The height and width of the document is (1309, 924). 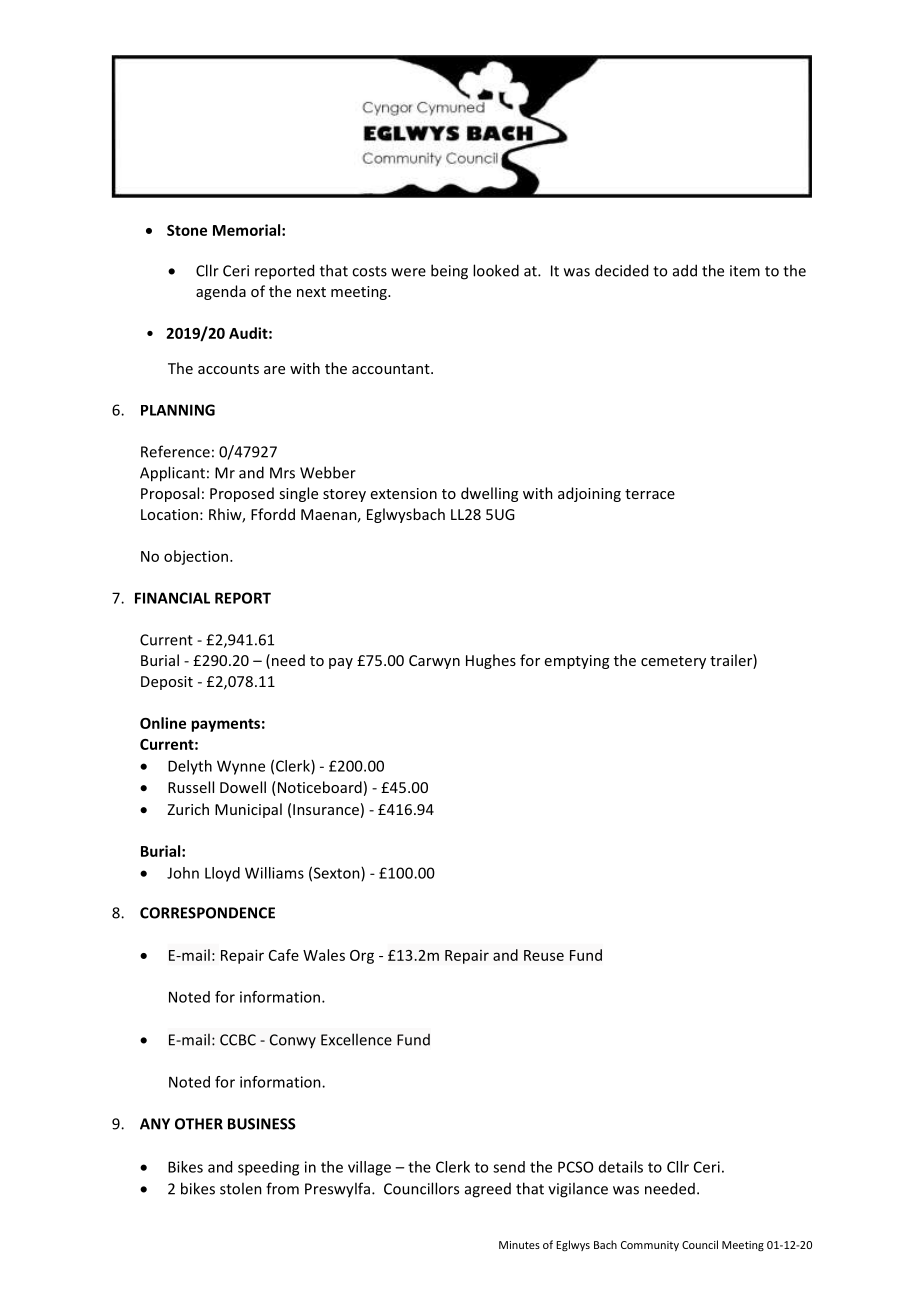 What do you see at coordinates (673, 662) in the document?
I see `cemetery` at bounding box center [673, 662].
